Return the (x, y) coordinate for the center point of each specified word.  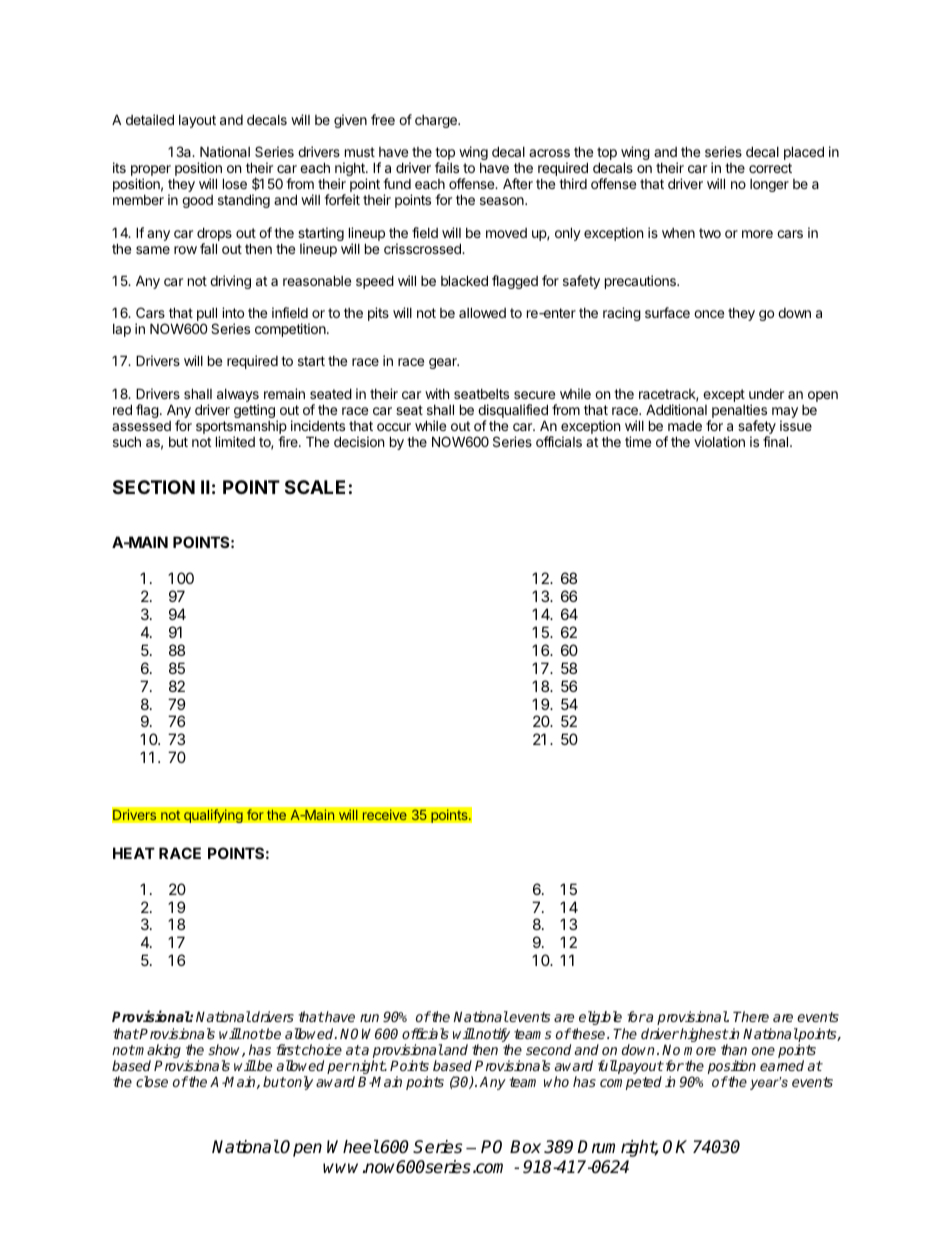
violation (719, 441)
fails (447, 167)
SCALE (315, 487)
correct (770, 168)
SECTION (154, 487)
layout (197, 121)
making (157, 1052)
